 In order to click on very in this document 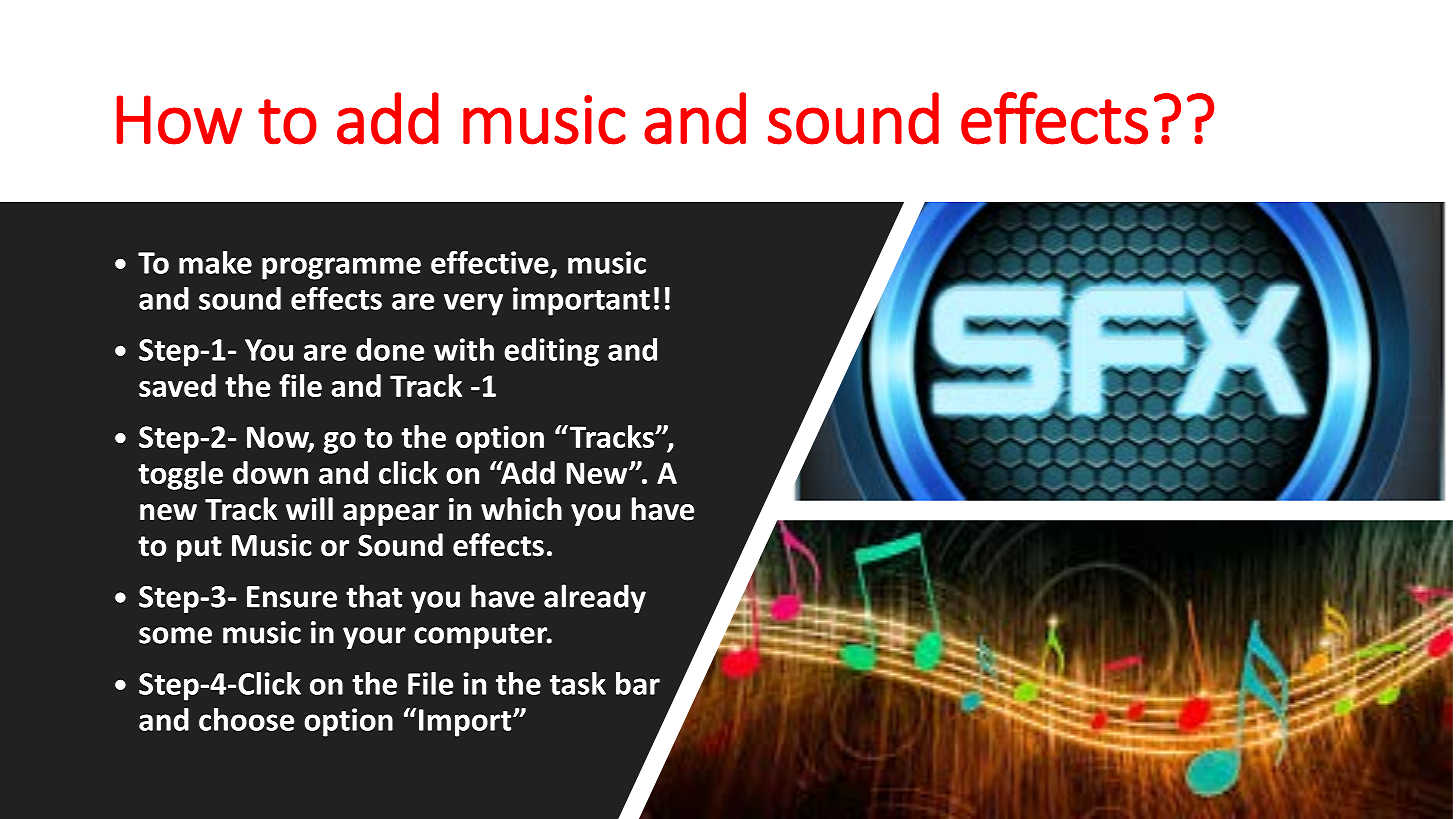, I will do `click(473, 304)`.
